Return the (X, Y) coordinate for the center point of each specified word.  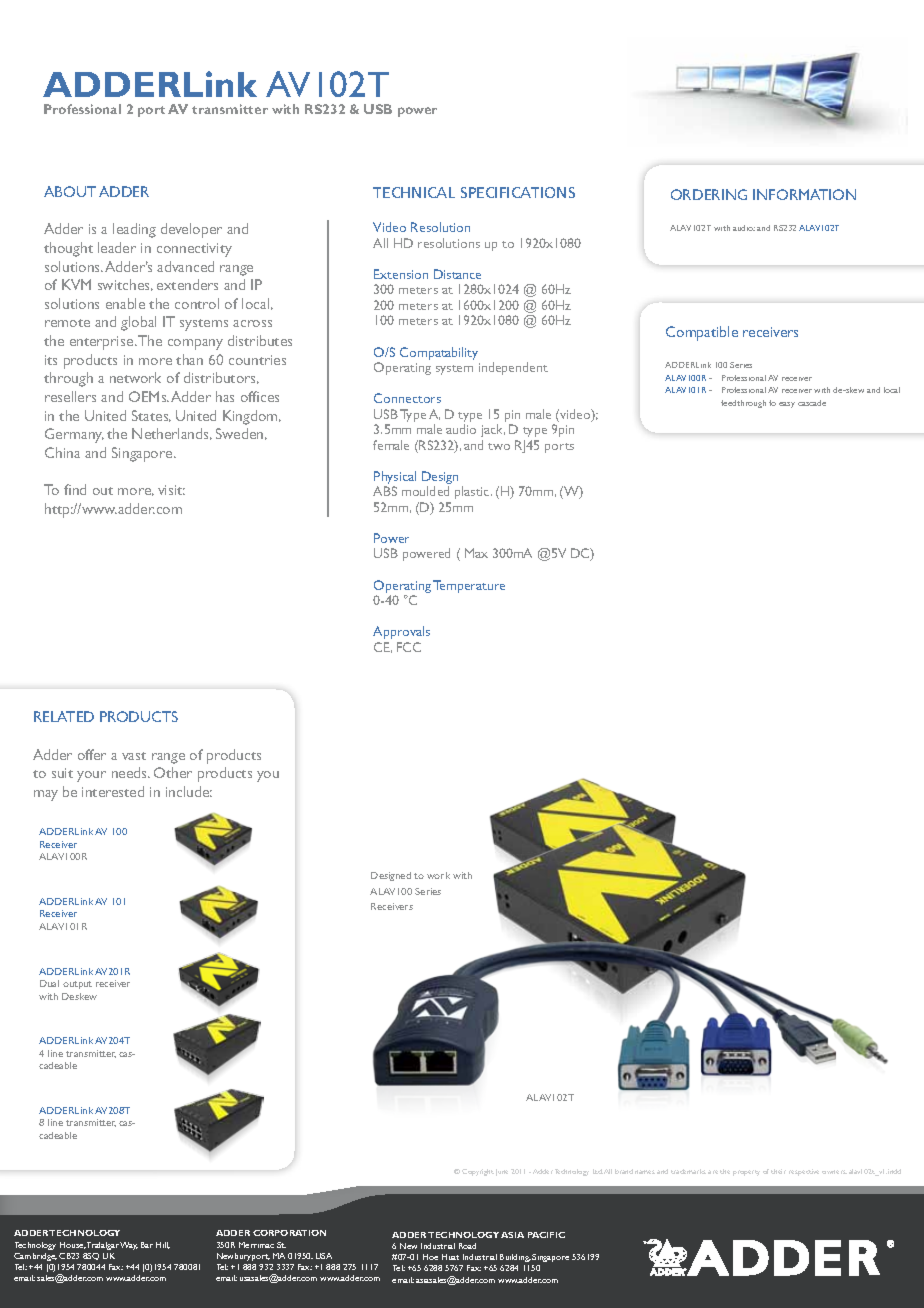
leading (134, 230)
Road (467, 1246)
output (77, 985)
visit (171, 490)
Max (476, 553)
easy (787, 405)
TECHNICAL (414, 192)
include (189, 791)
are (713, 1172)
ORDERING (709, 194)
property (746, 1173)
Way (129, 1246)
